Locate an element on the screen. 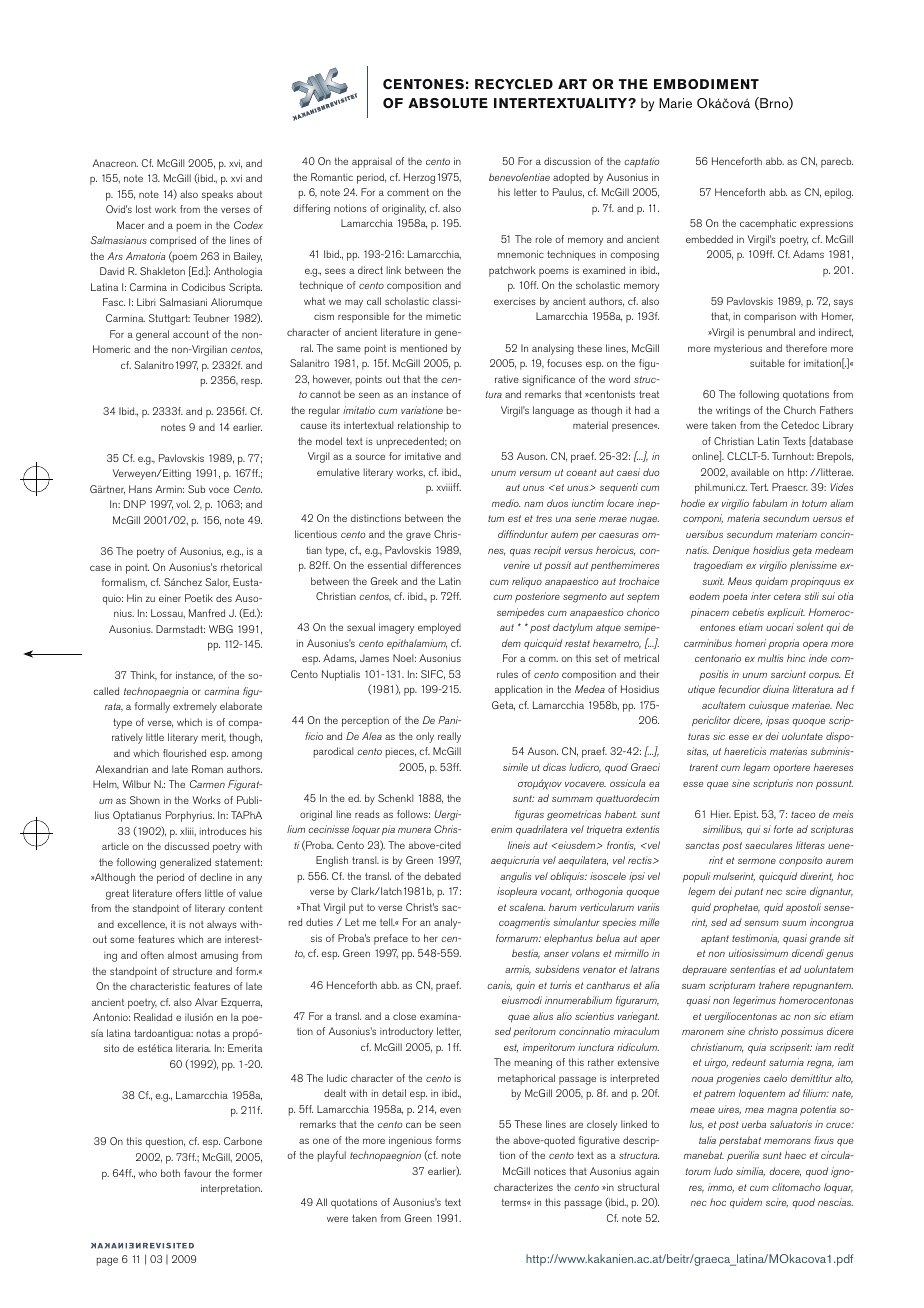 This screenshot has width=924, height=1308. favour is located at coordinates (197, 1173).
